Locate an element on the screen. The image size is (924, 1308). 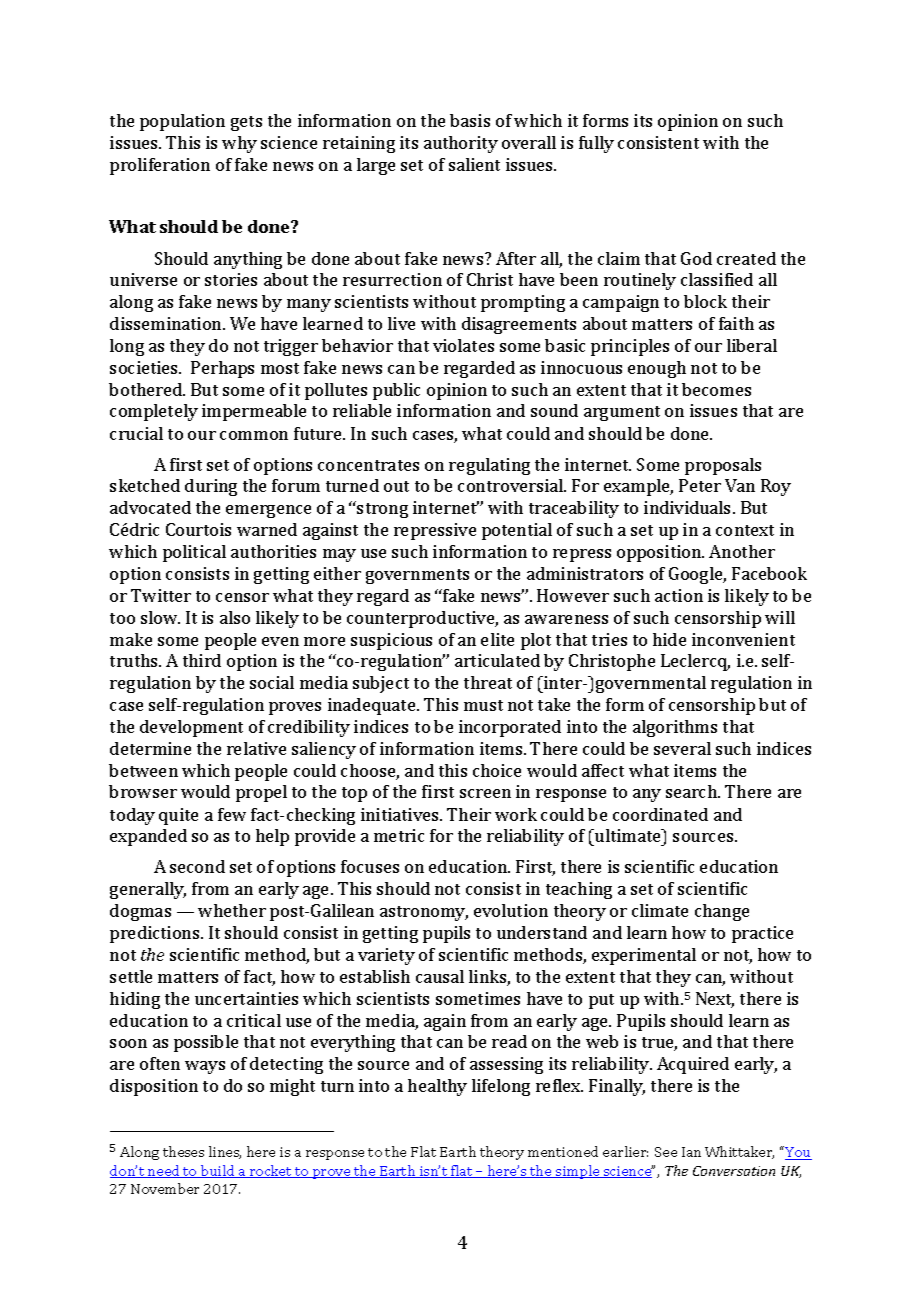
fully is located at coordinates (596, 144).
